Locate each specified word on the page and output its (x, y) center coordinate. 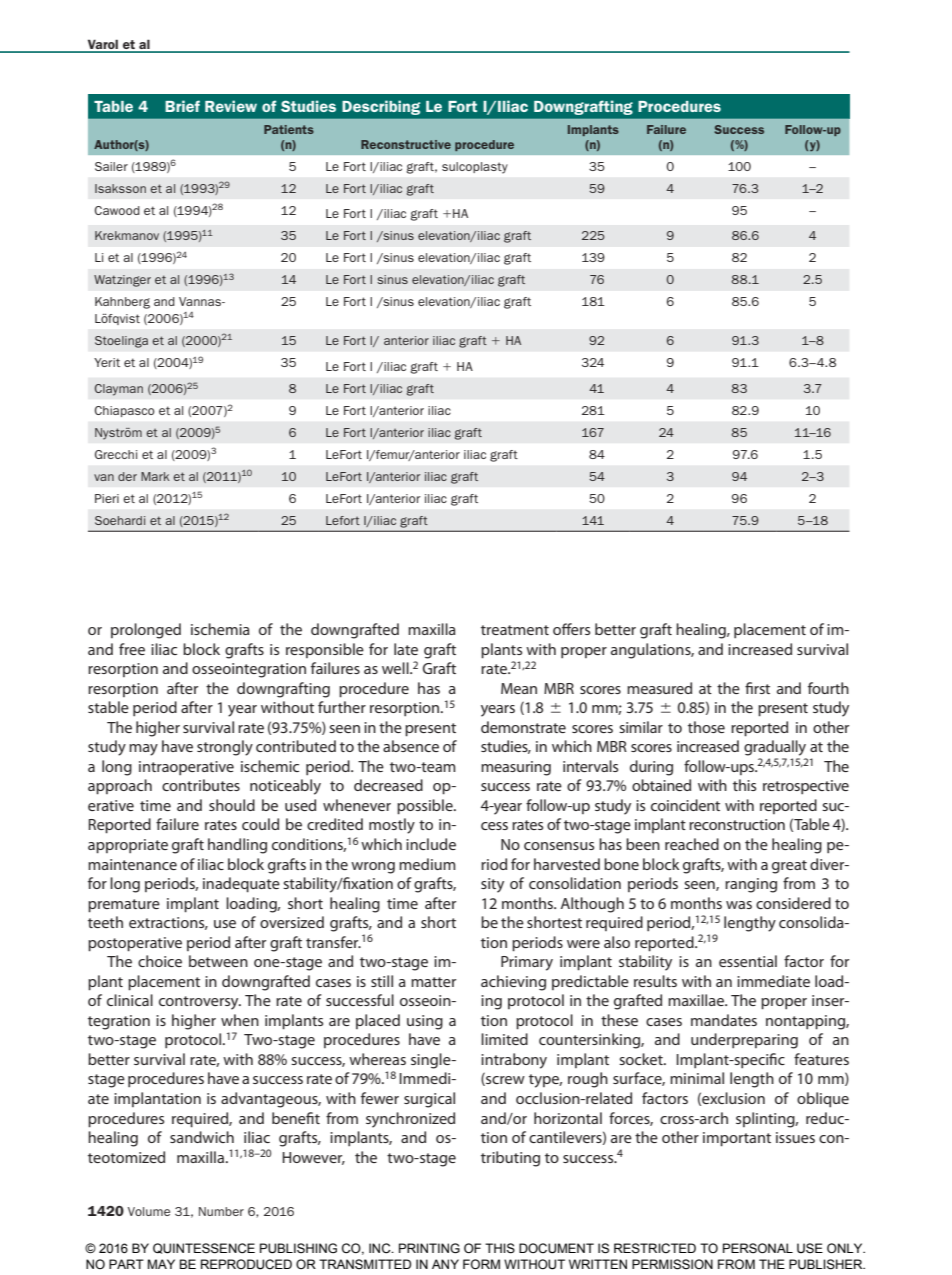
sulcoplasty (475, 168)
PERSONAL (758, 1248)
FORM (481, 1264)
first (757, 688)
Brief (182, 106)
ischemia (220, 629)
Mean (519, 688)
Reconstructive (406, 144)
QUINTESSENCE (204, 1248)
